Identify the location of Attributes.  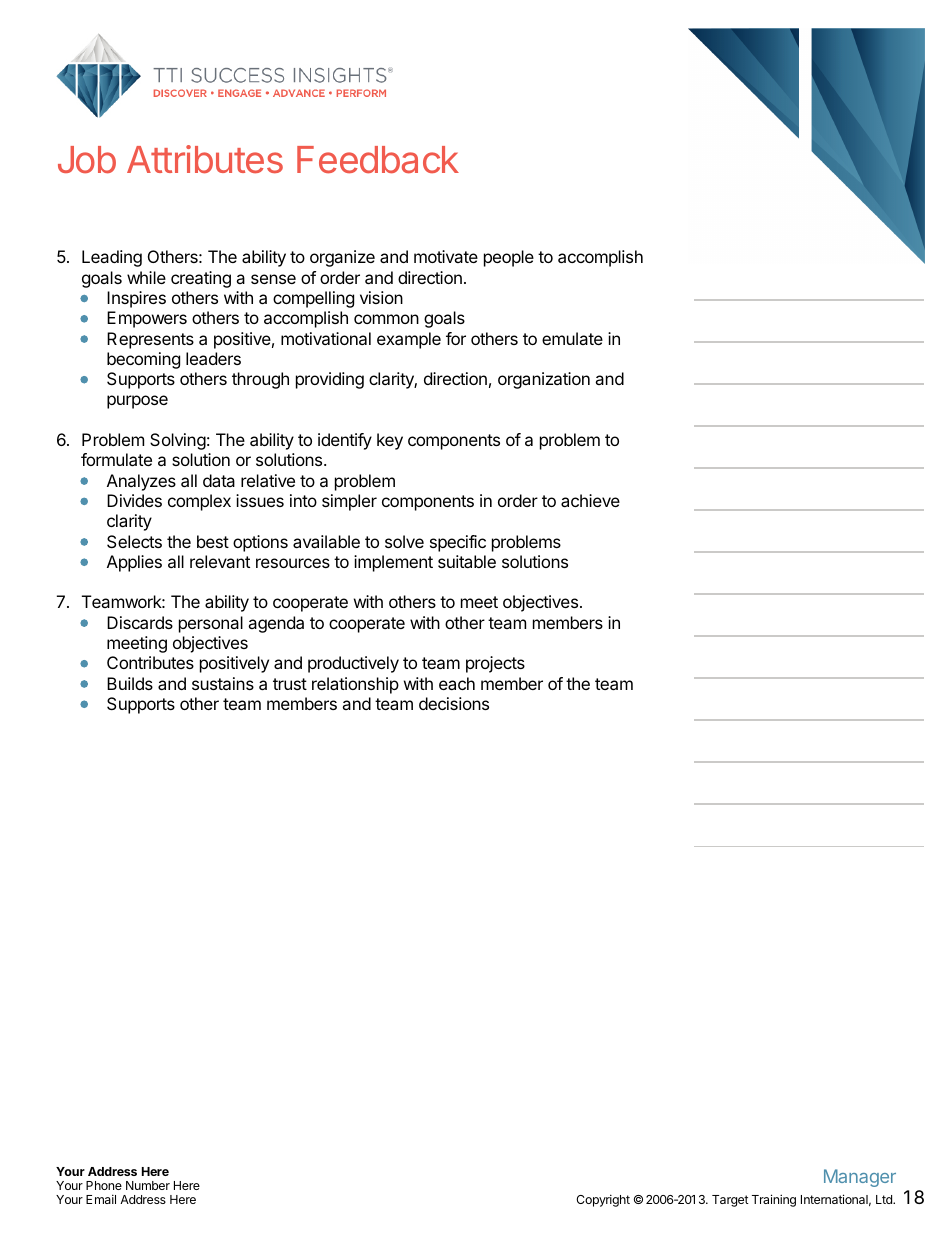
(205, 159).
